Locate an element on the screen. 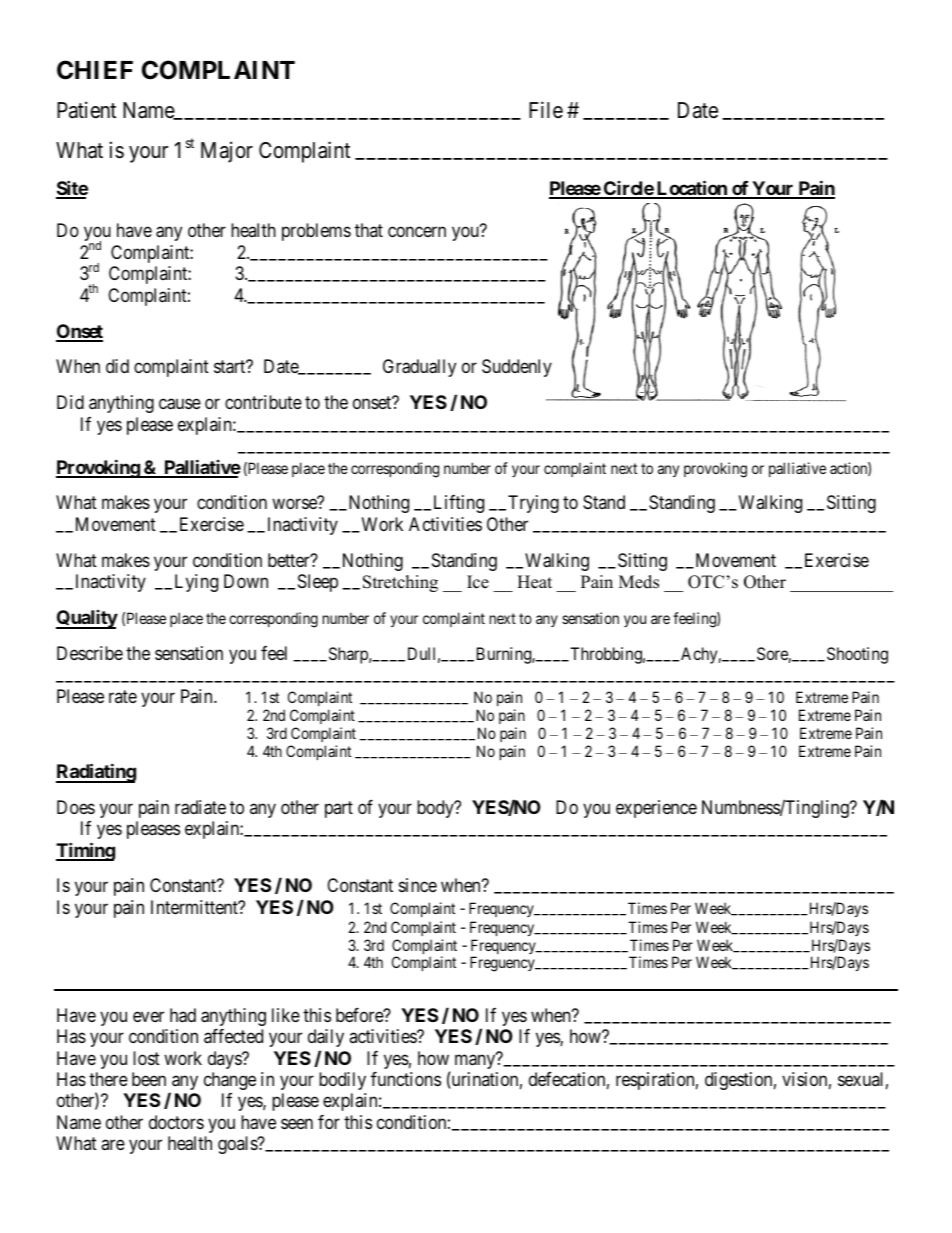  cause is located at coordinates (180, 404).
